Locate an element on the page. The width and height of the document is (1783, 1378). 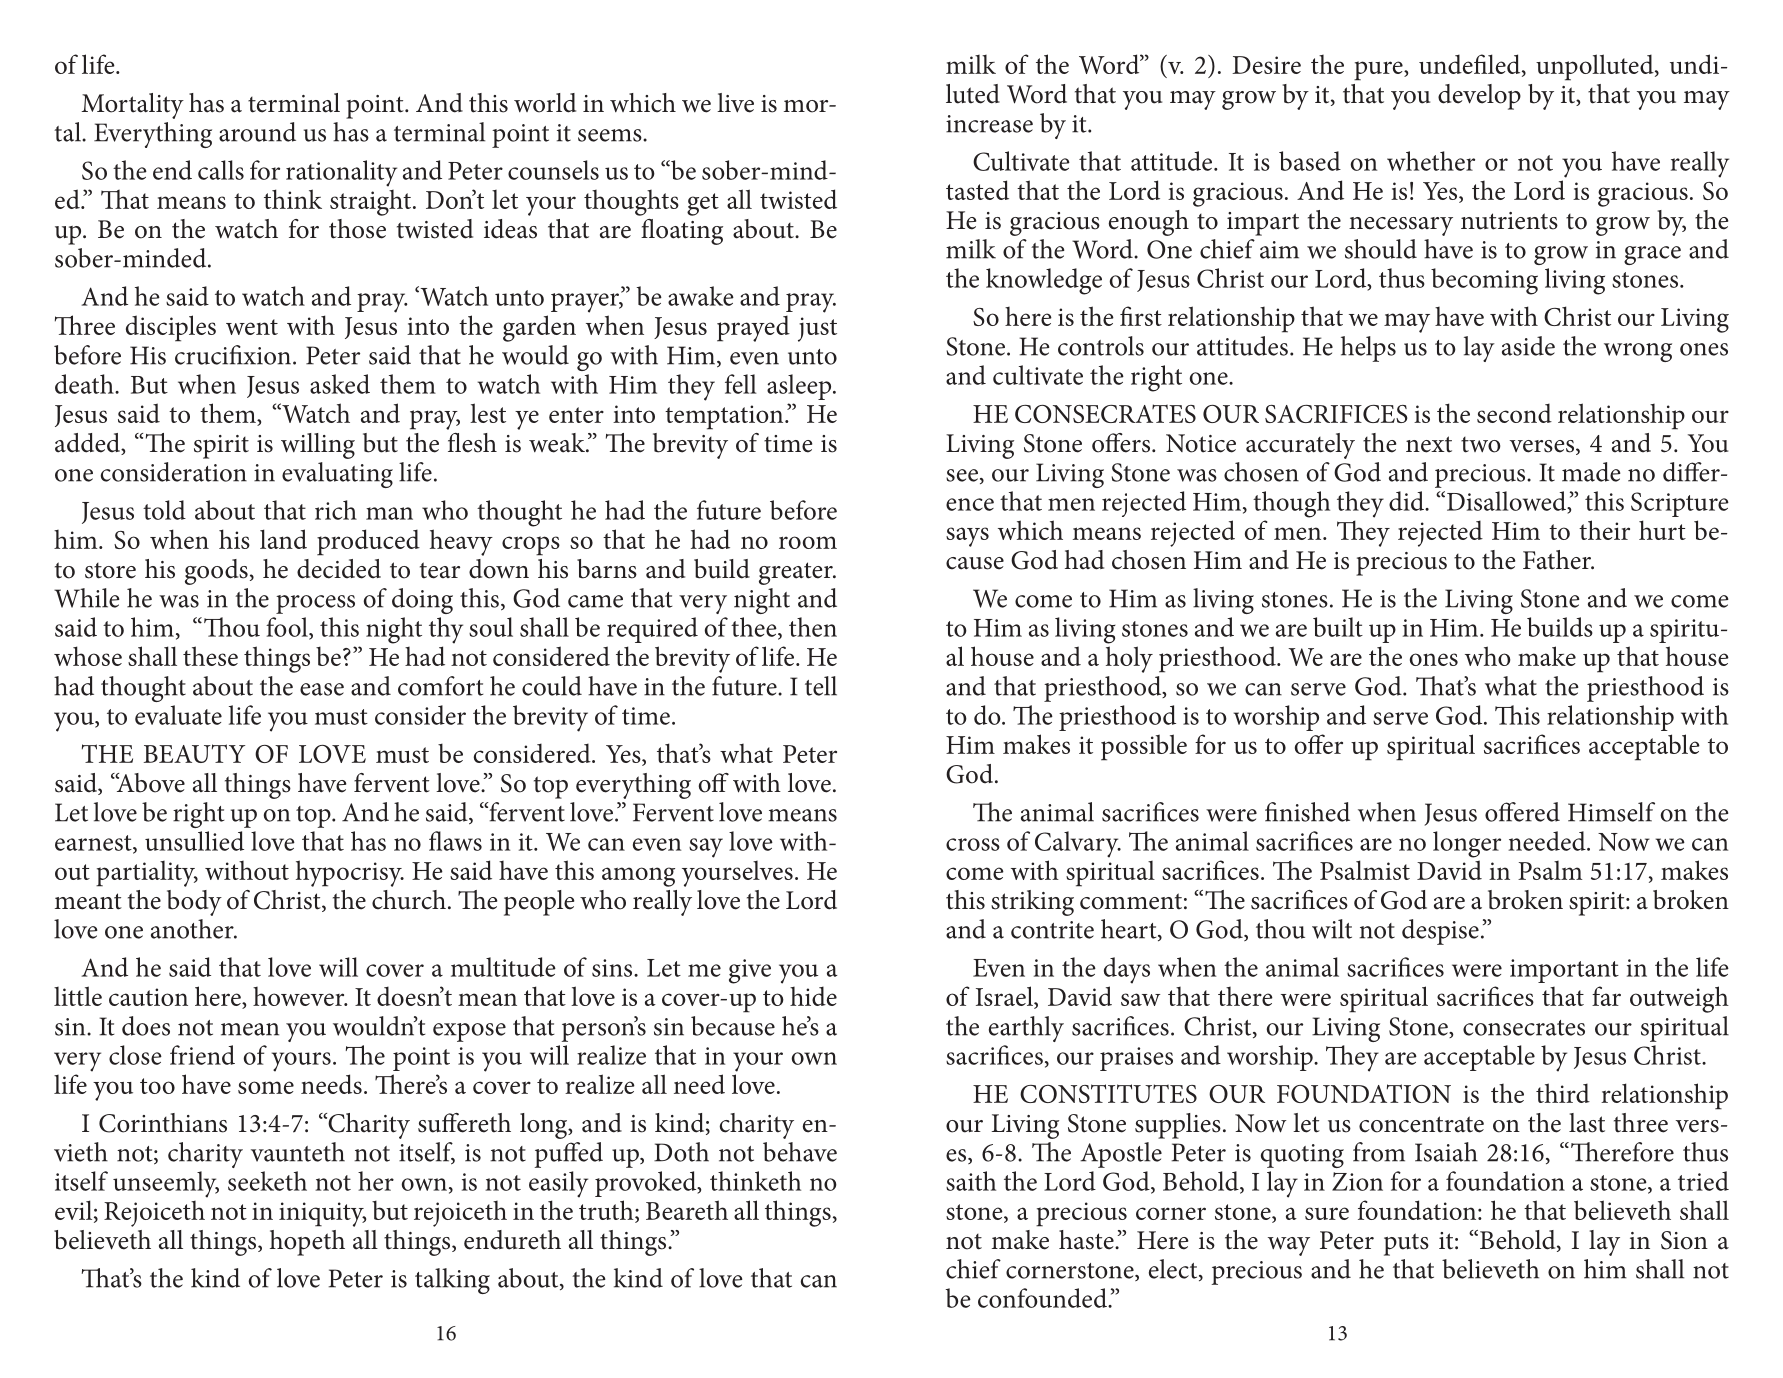
says is located at coordinates (967, 537).
